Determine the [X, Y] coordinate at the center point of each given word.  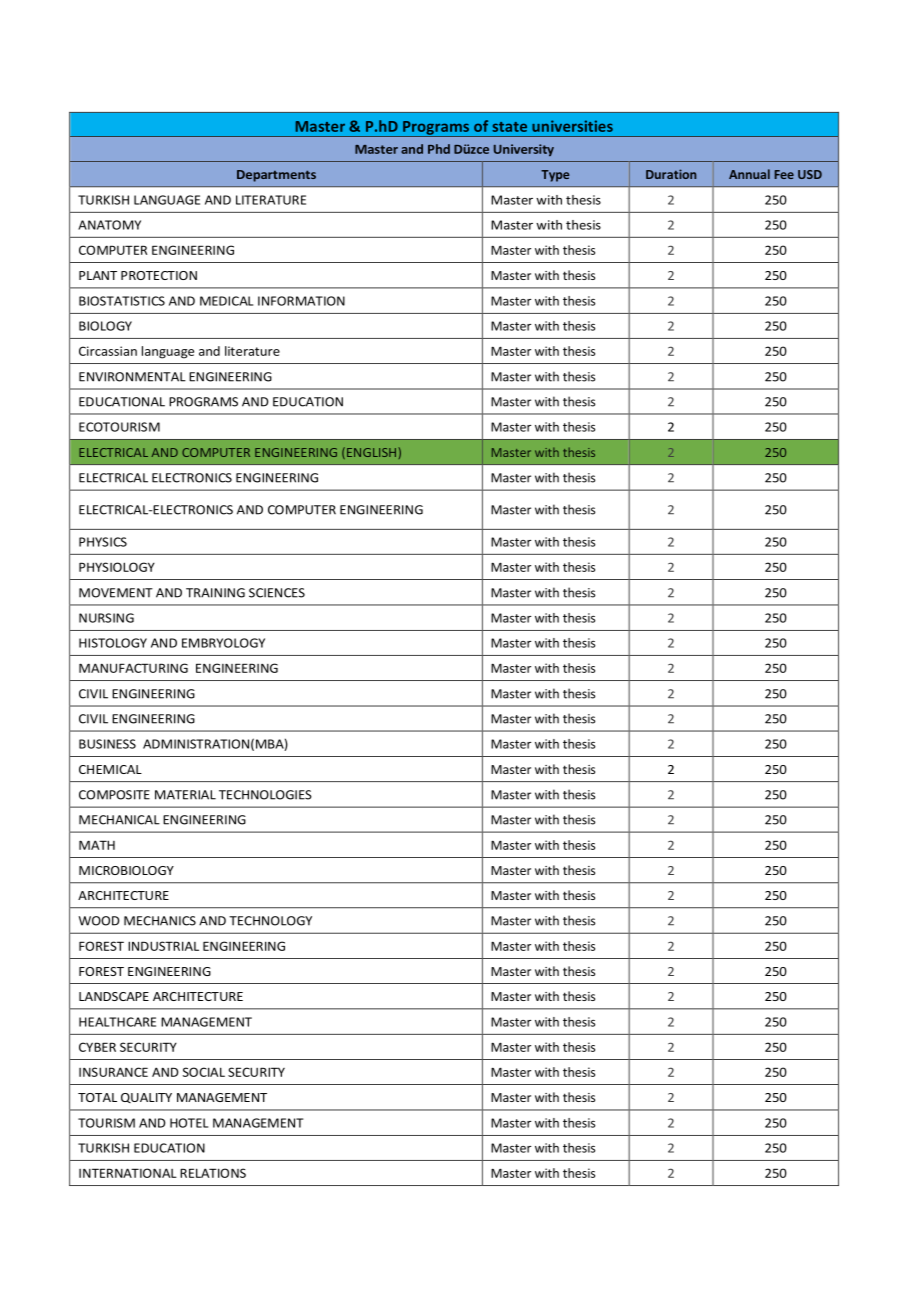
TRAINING [215, 593]
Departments [276, 176]
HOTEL [189, 1123]
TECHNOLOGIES [265, 795]
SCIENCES [277, 593]
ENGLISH [370, 453]
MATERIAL [185, 795]
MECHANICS [160, 921]
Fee [784, 174]
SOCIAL [204, 1072]
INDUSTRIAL [163, 946]
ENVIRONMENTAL [132, 377]
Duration [671, 174]
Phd [439, 149]
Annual [749, 174]
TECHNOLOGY [270, 921]
